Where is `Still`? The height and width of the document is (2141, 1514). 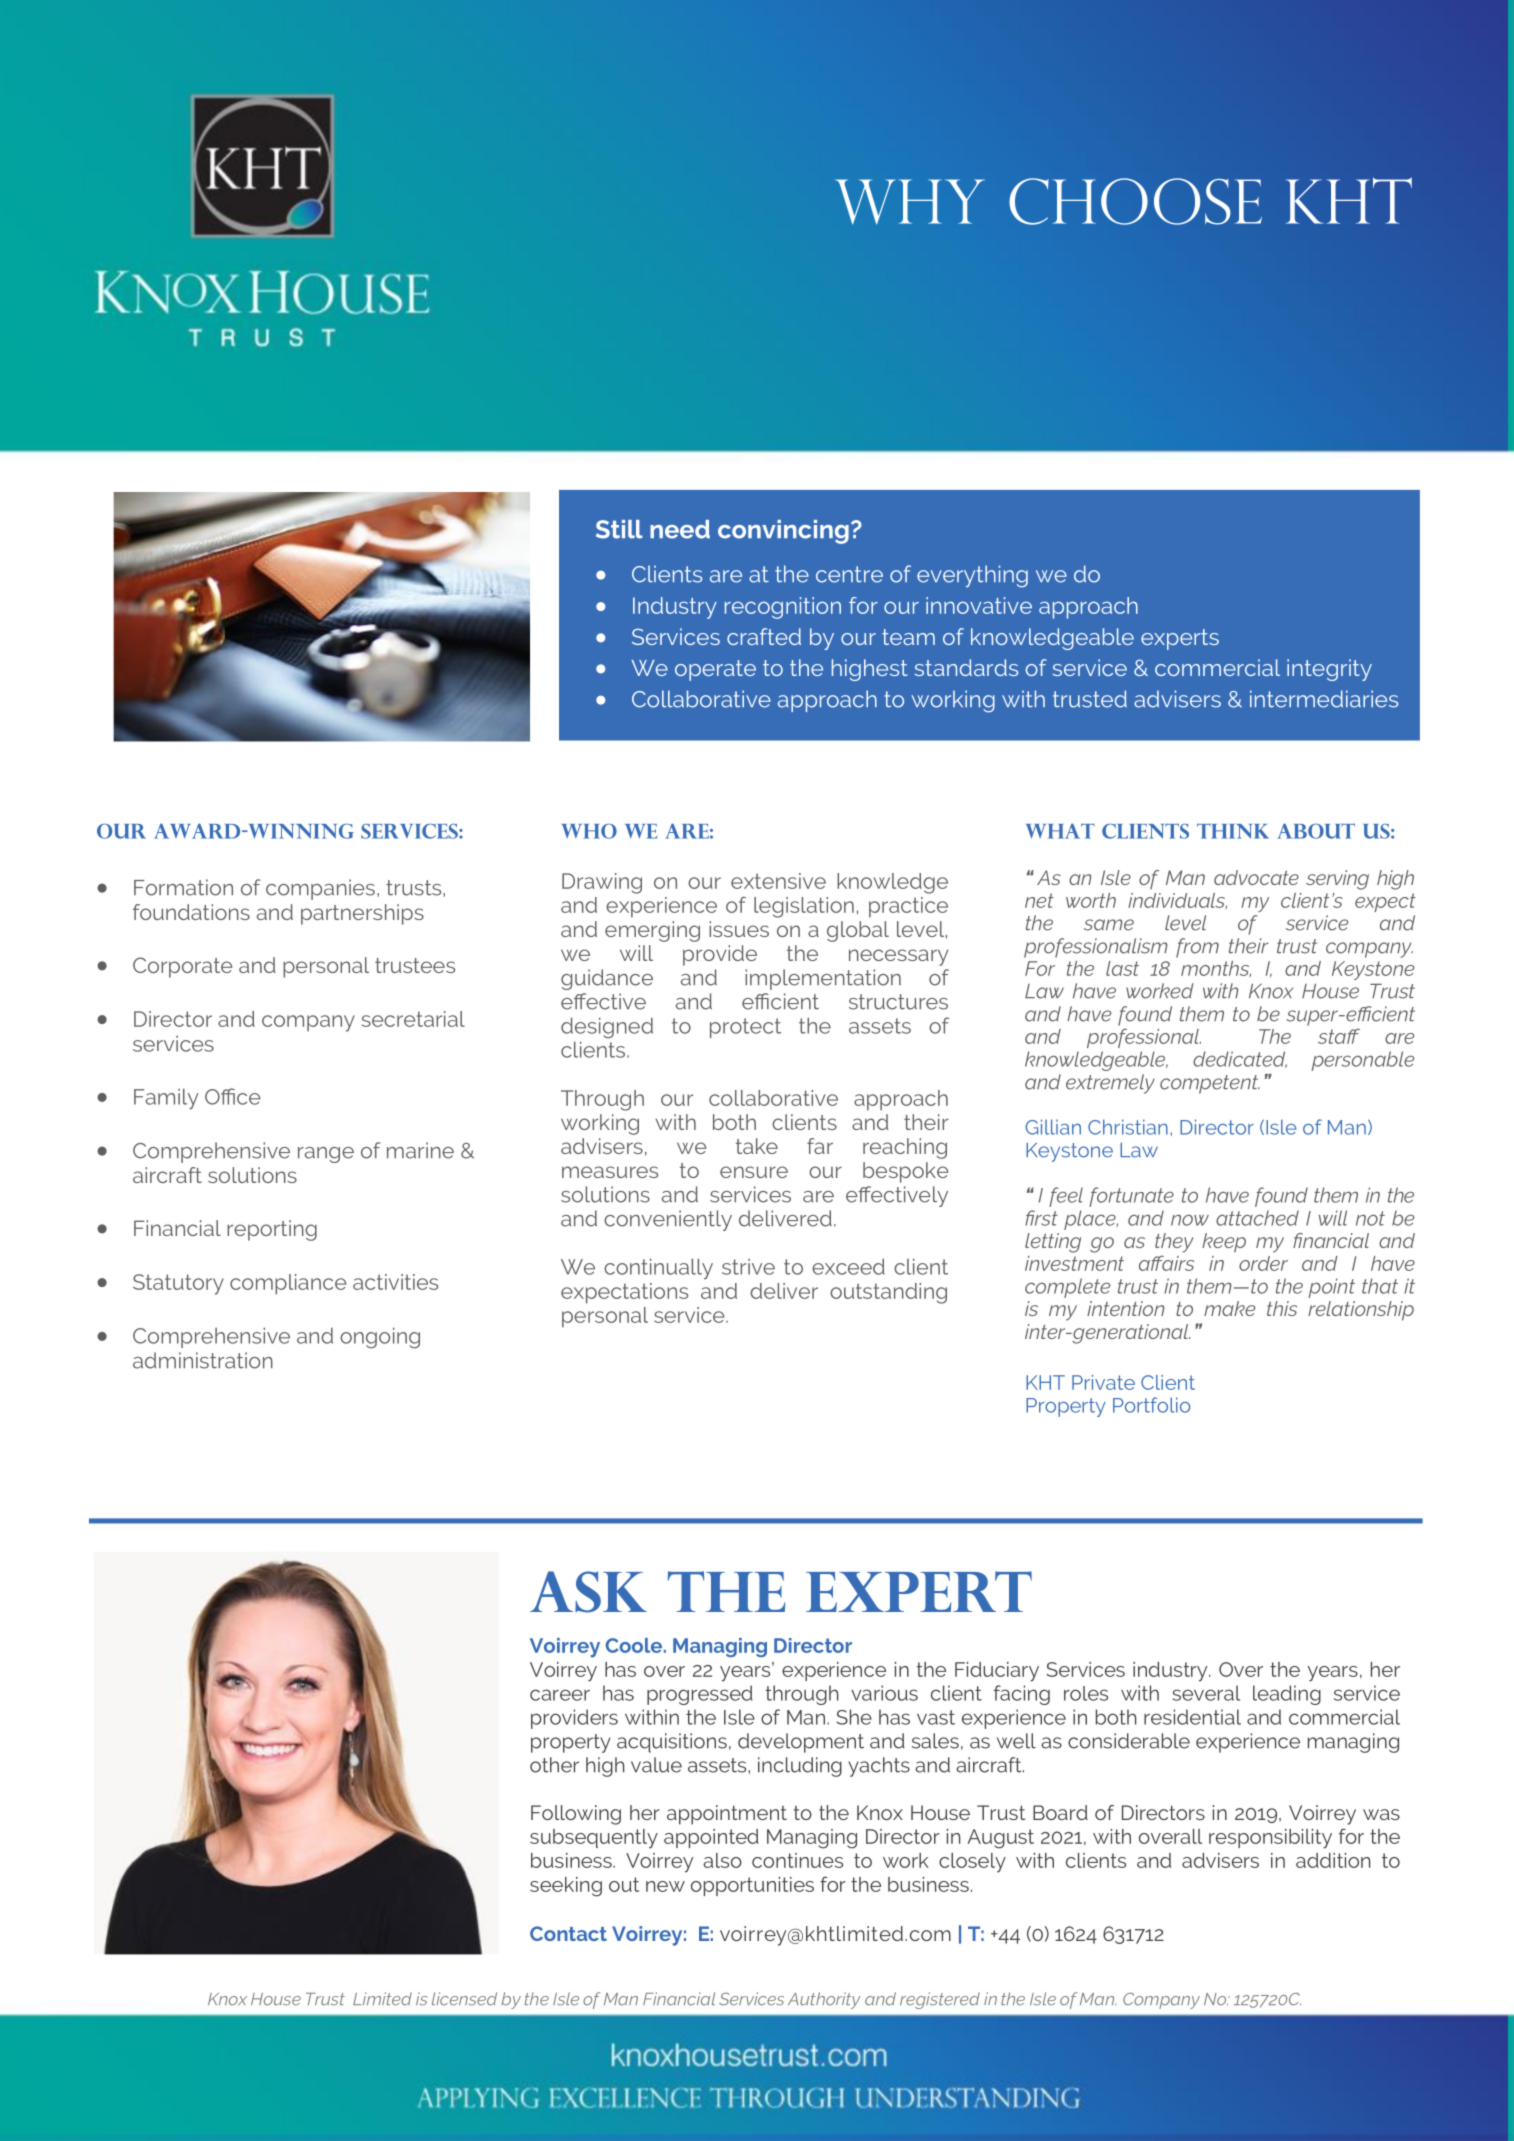 Still is located at coordinates (619, 529).
